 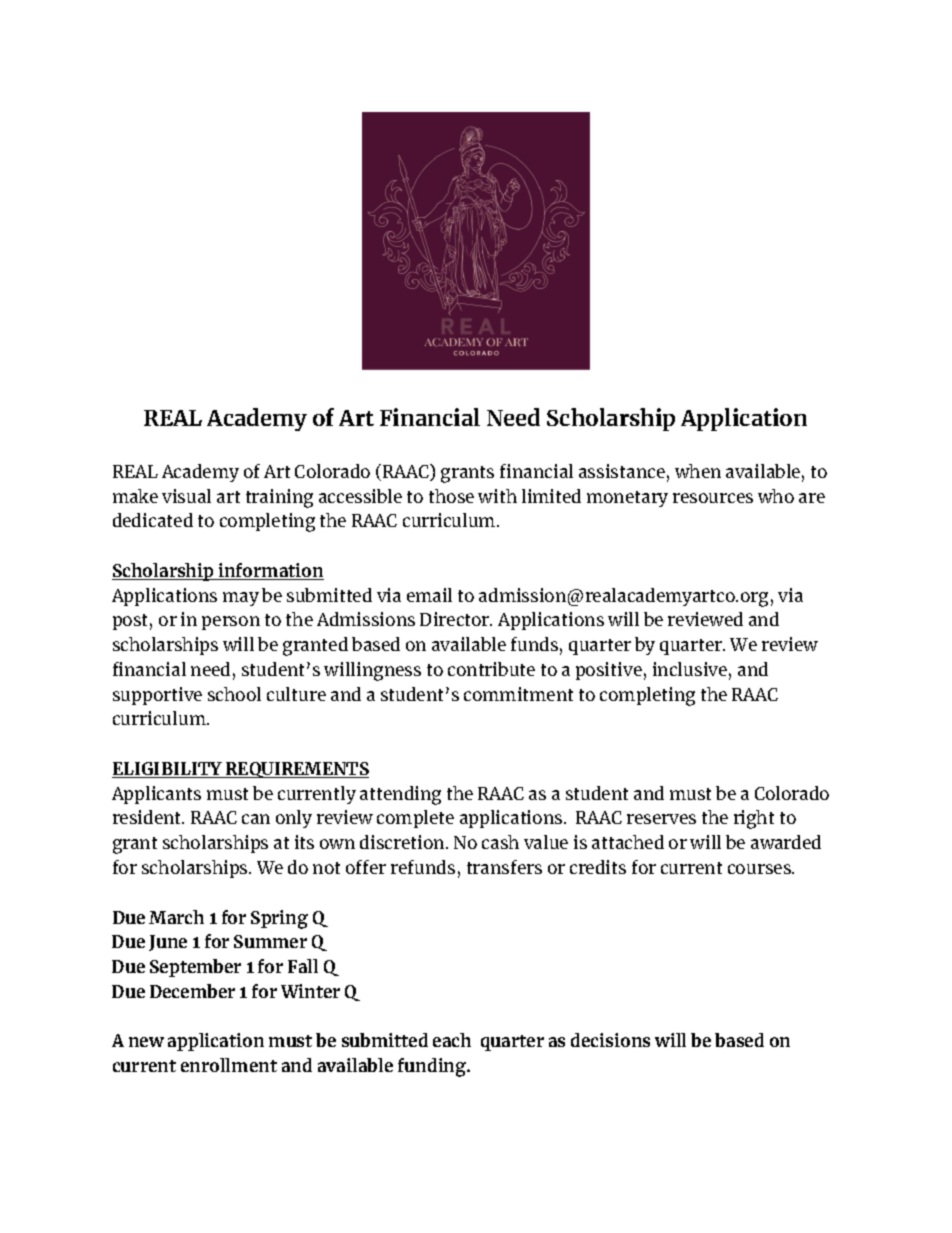 What do you see at coordinates (760, 869) in the image?
I see `courses` at bounding box center [760, 869].
